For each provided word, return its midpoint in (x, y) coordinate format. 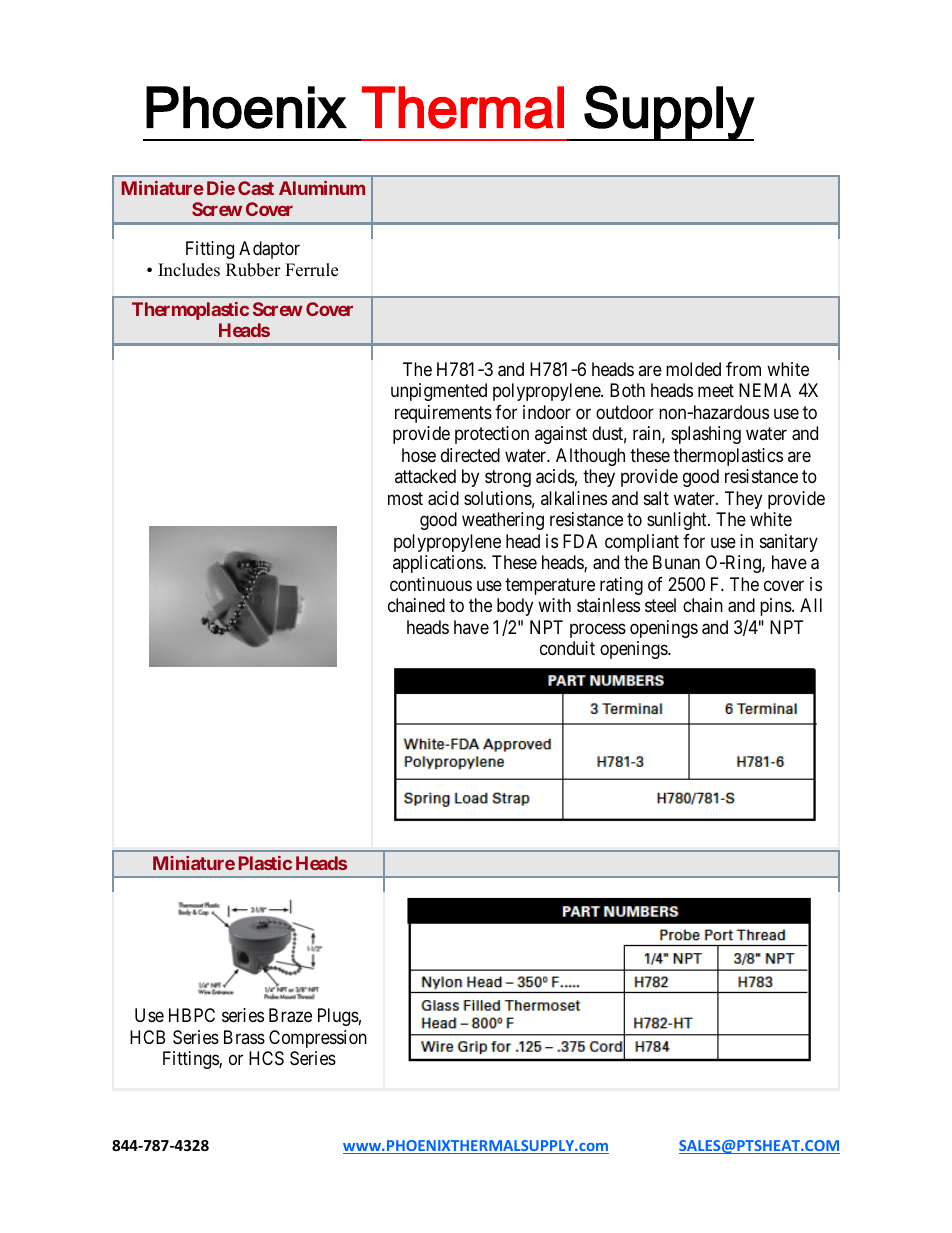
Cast (256, 188)
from (743, 369)
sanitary (789, 543)
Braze (290, 1015)
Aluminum (322, 188)
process (598, 630)
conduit (567, 648)
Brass (244, 1037)
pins (776, 607)
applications (438, 564)
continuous (431, 584)
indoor (547, 412)
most (405, 498)
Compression (318, 1039)
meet (716, 391)
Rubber (253, 270)
